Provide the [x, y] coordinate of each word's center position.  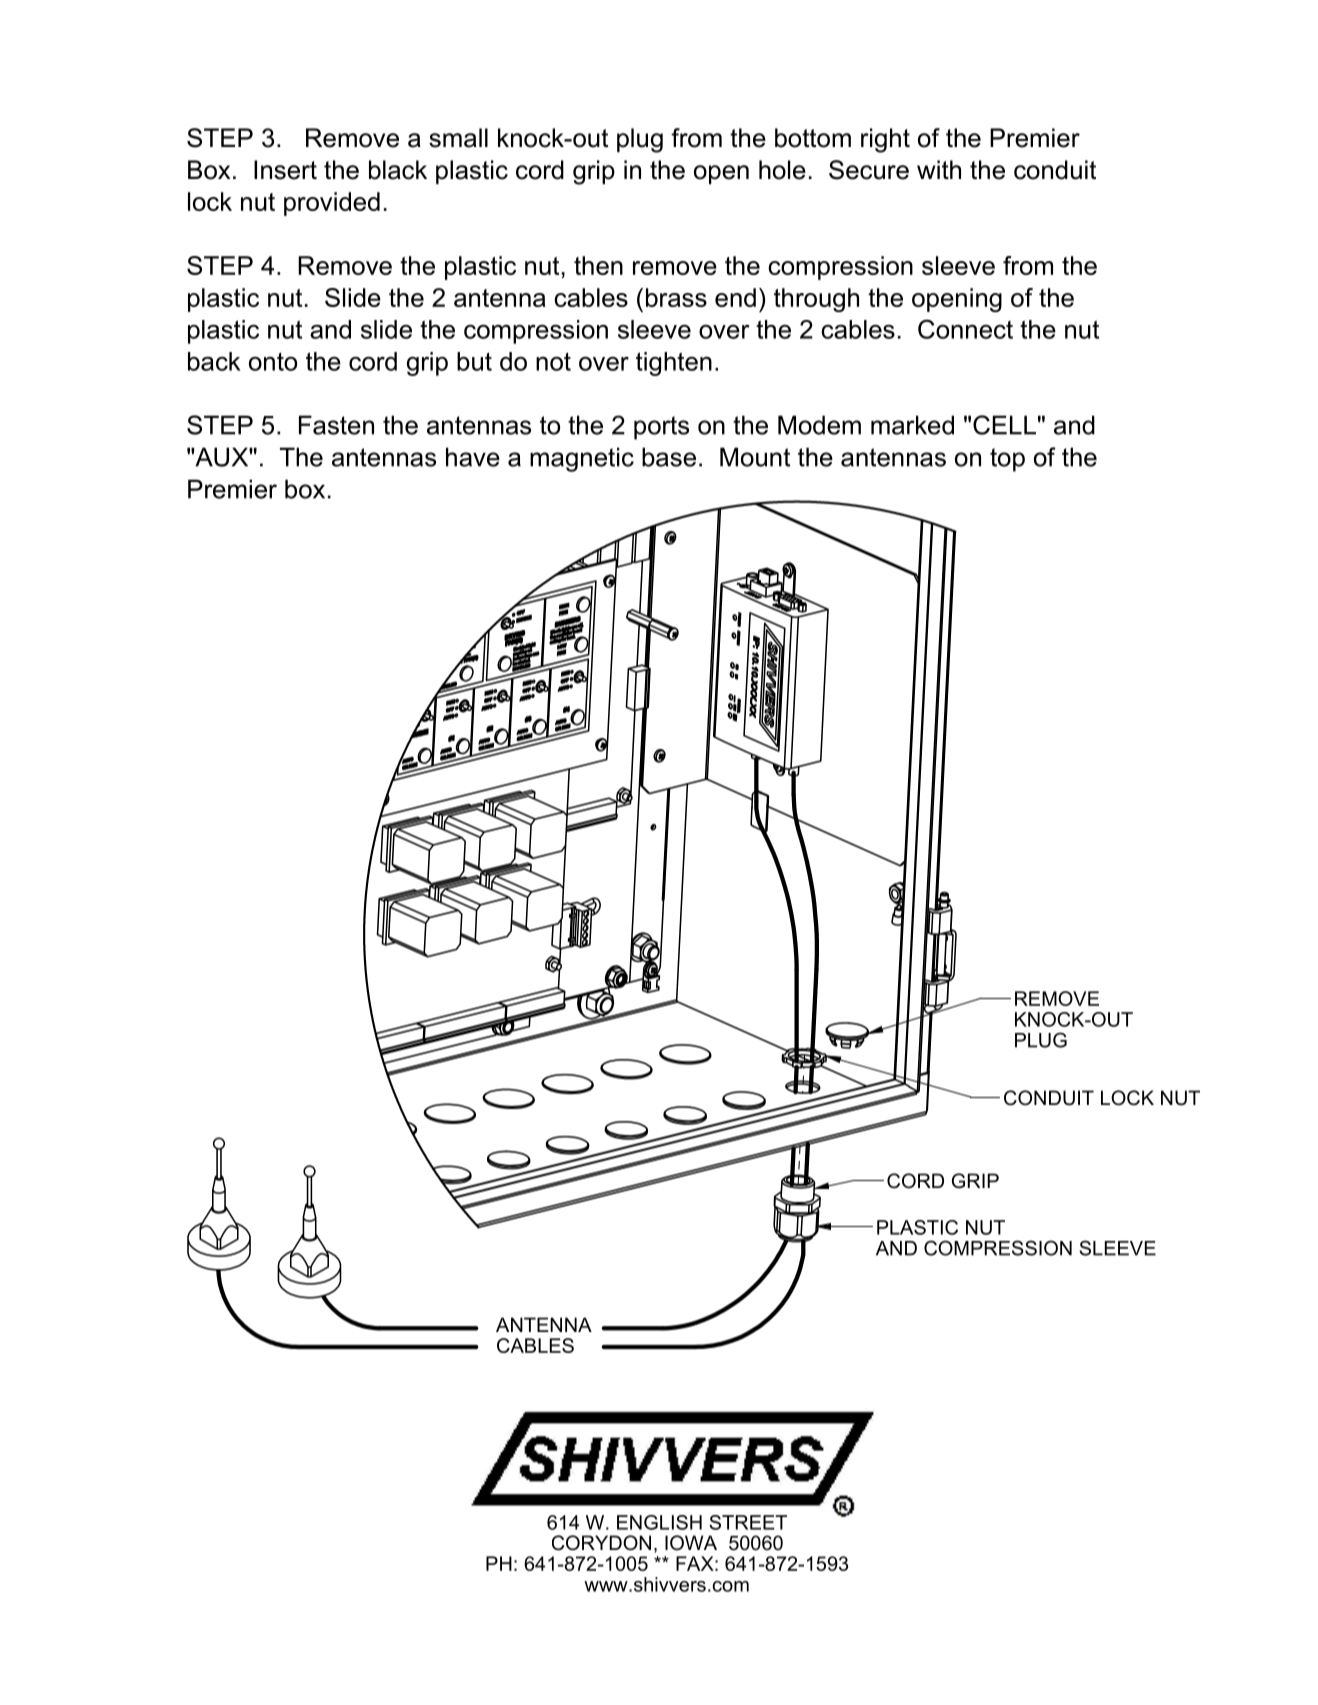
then [598, 265]
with [939, 169]
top [1007, 460]
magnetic [582, 459]
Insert [285, 170]
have [473, 457]
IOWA [691, 1543]
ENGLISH [659, 1522]
